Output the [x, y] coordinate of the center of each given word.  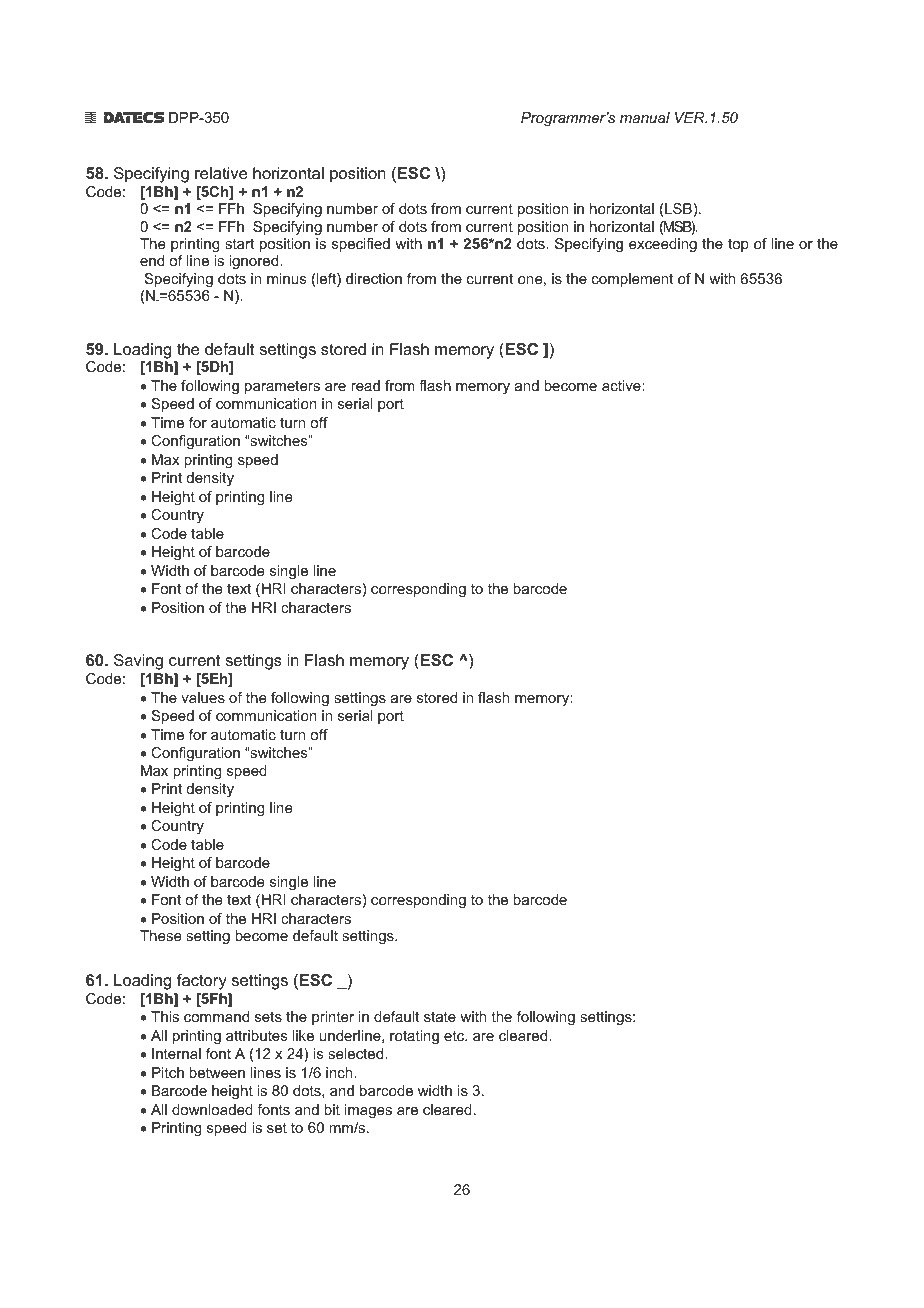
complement [633, 280]
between [217, 1072]
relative [221, 173]
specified [361, 245]
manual [645, 117]
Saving [138, 662]
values [203, 697]
